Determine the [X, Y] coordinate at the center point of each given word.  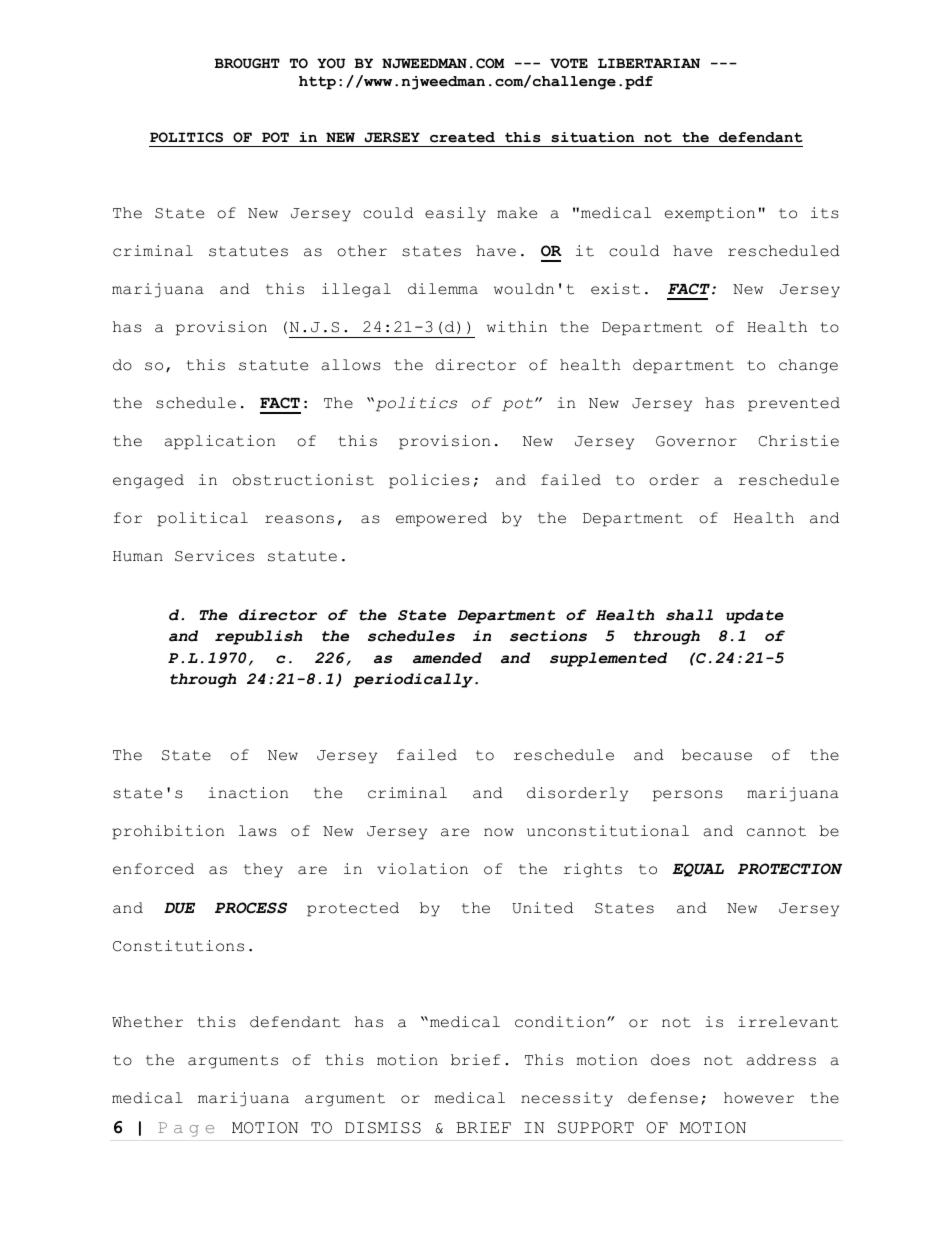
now [499, 832]
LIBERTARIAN [649, 63]
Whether [147, 1022]
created [462, 137]
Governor [696, 441]
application [220, 442]
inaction [248, 793]
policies [429, 481]
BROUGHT [247, 63]
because [717, 755]
